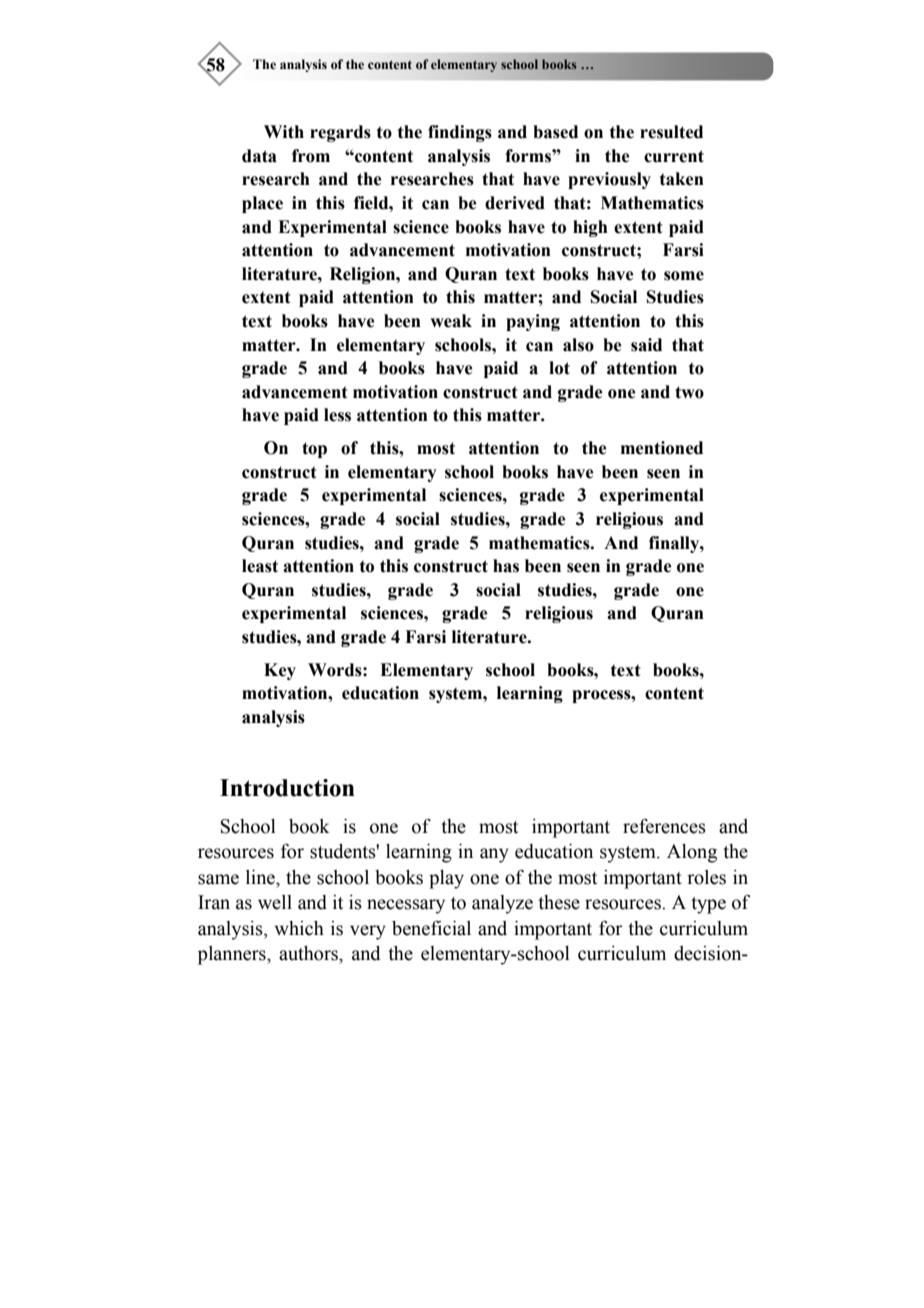 Image resolution: width=924 pixels, height=1308 pixels. I want to click on has, so click(506, 566).
